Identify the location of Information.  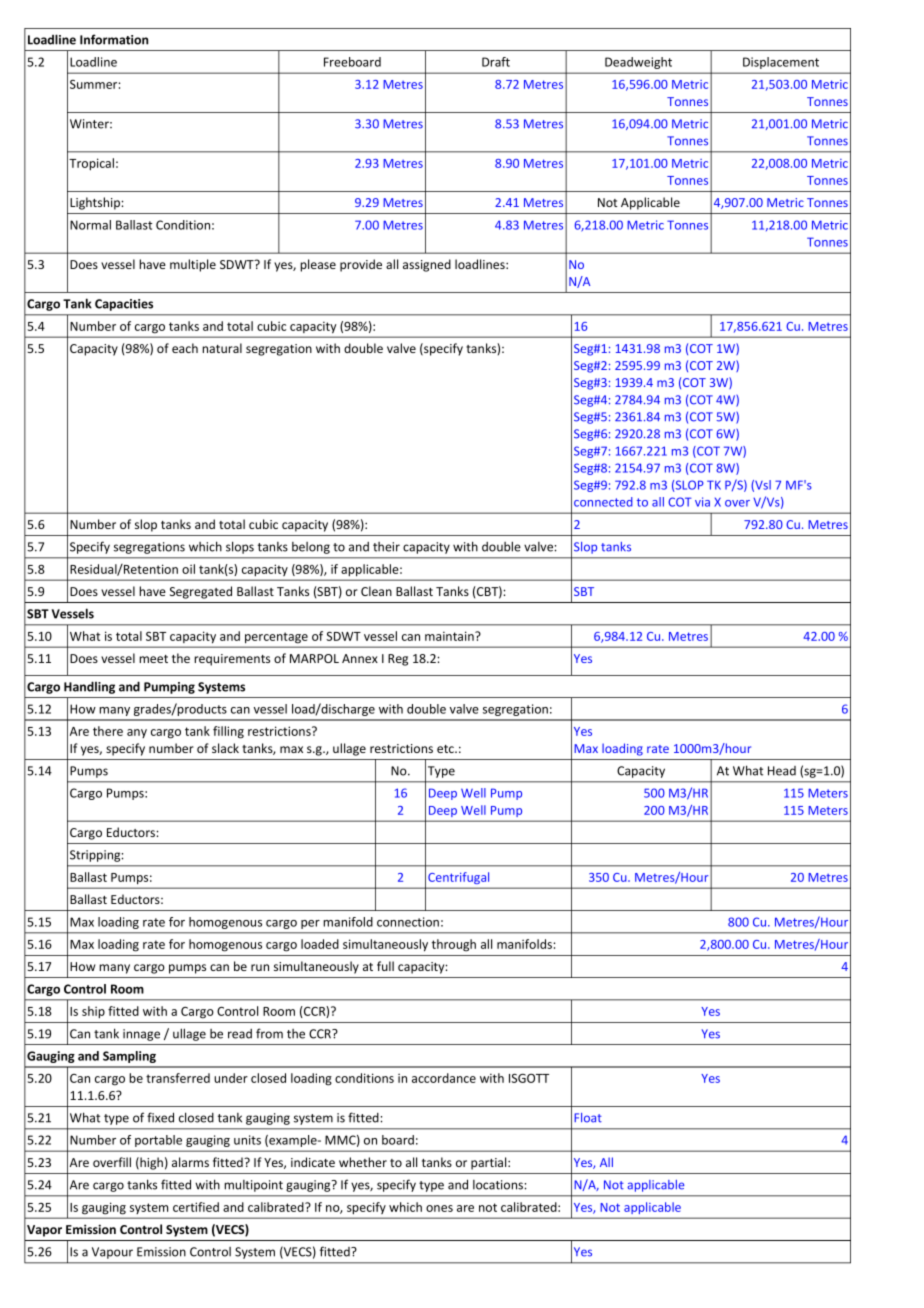
(114, 39).
